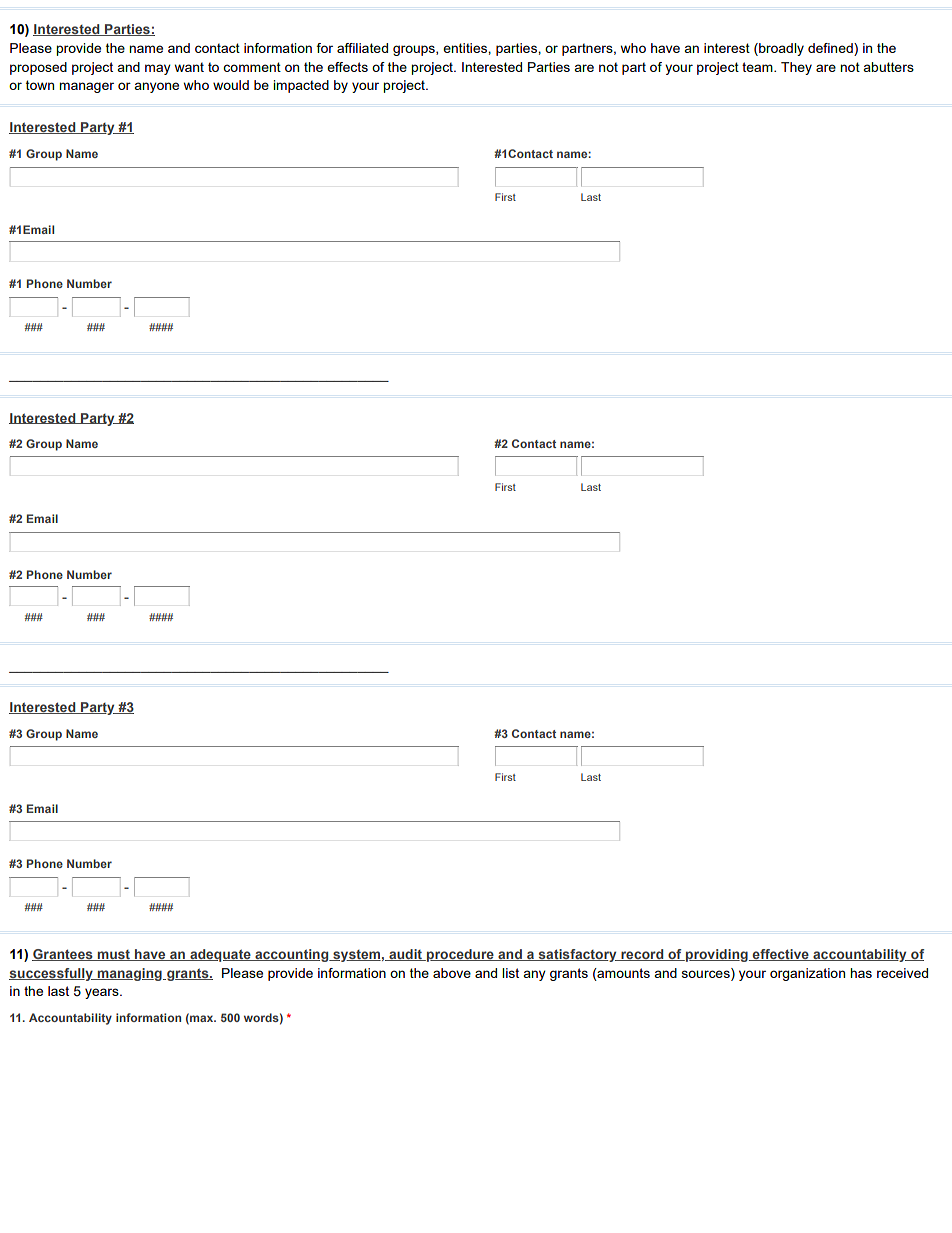  I want to click on affiliated, so click(362, 48).
